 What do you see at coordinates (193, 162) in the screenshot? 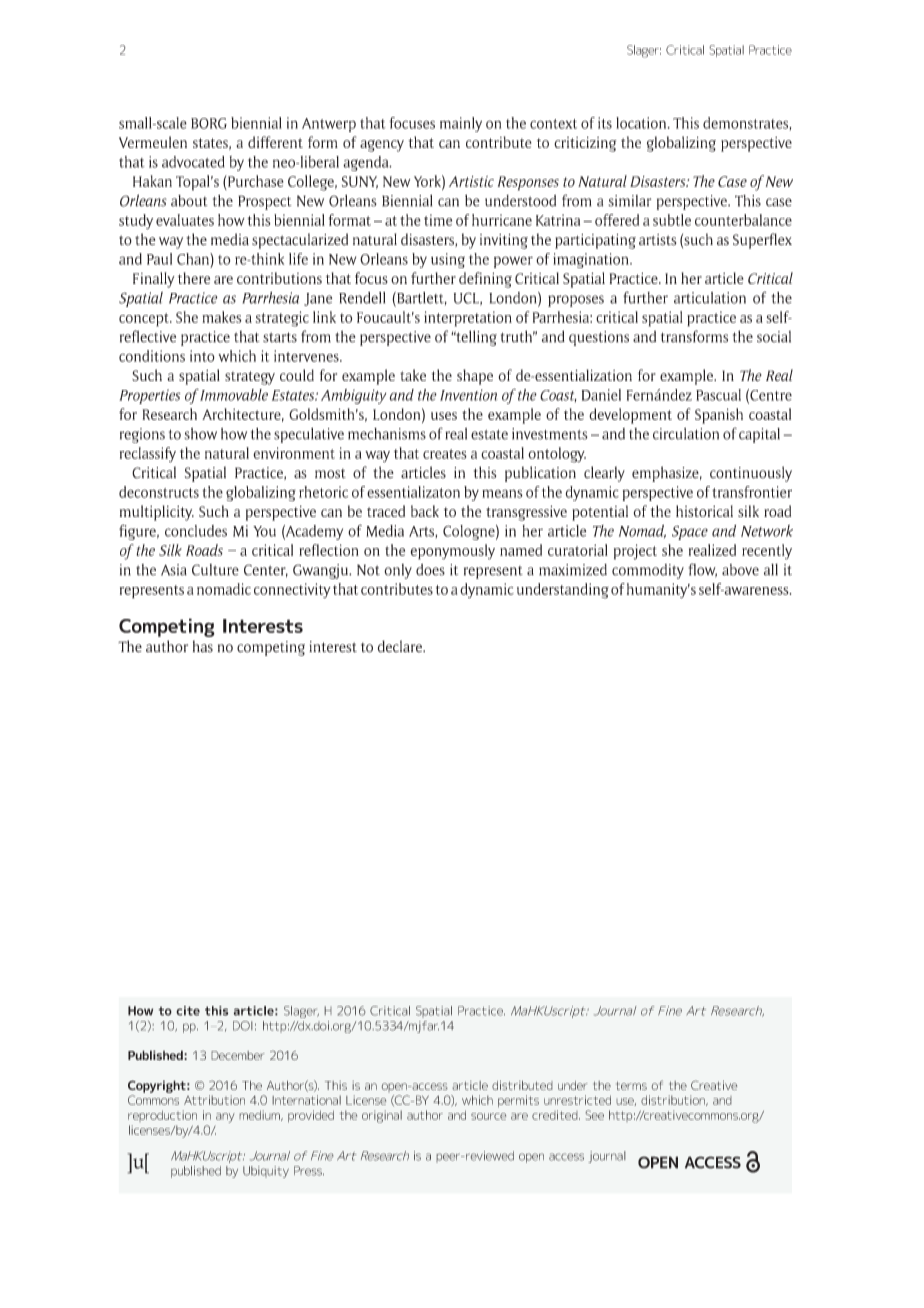
I see `advocated` at bounding box center [193, 162].
